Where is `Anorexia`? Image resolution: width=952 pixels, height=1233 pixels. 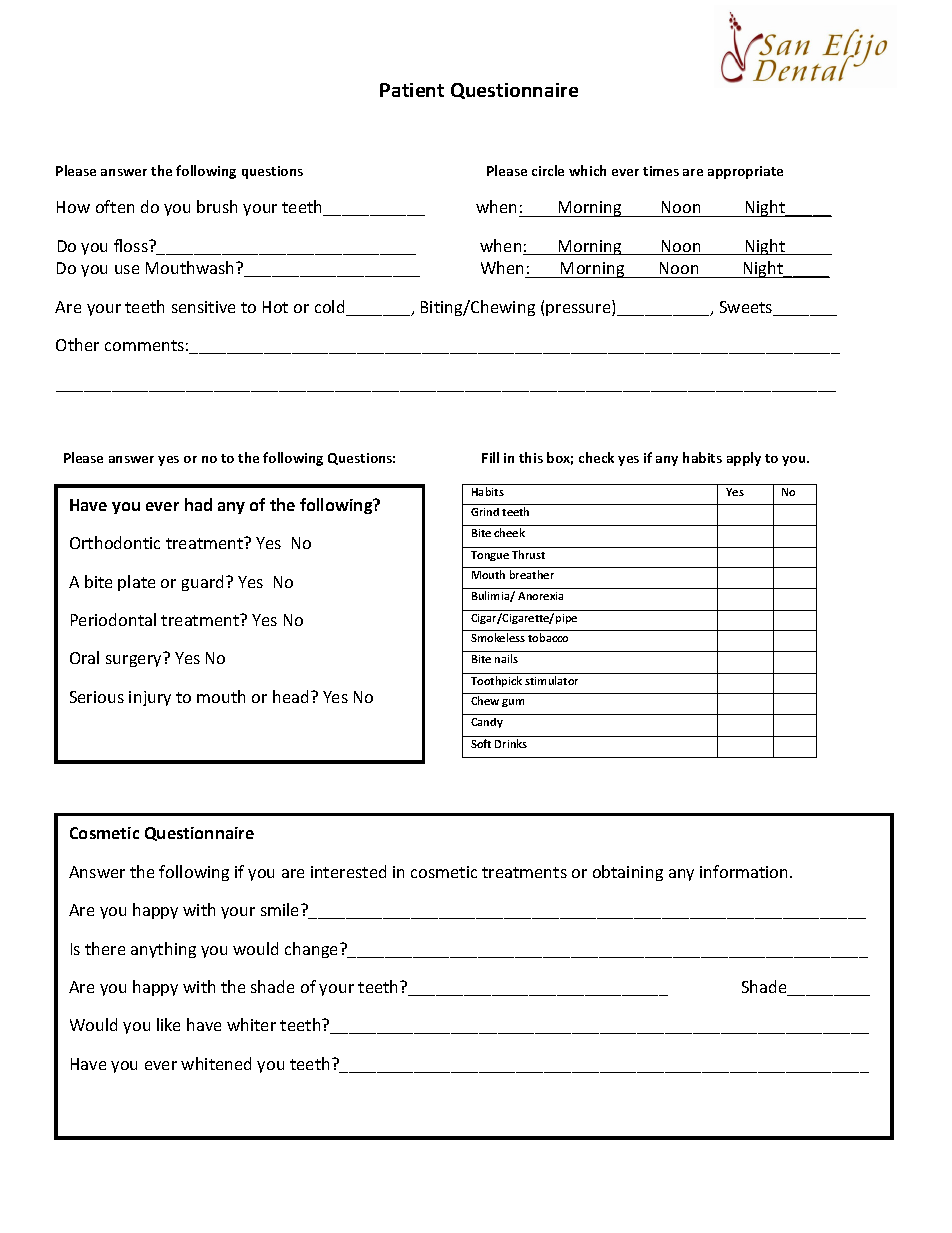 Anorexia is located at coordinates (540, 596).
